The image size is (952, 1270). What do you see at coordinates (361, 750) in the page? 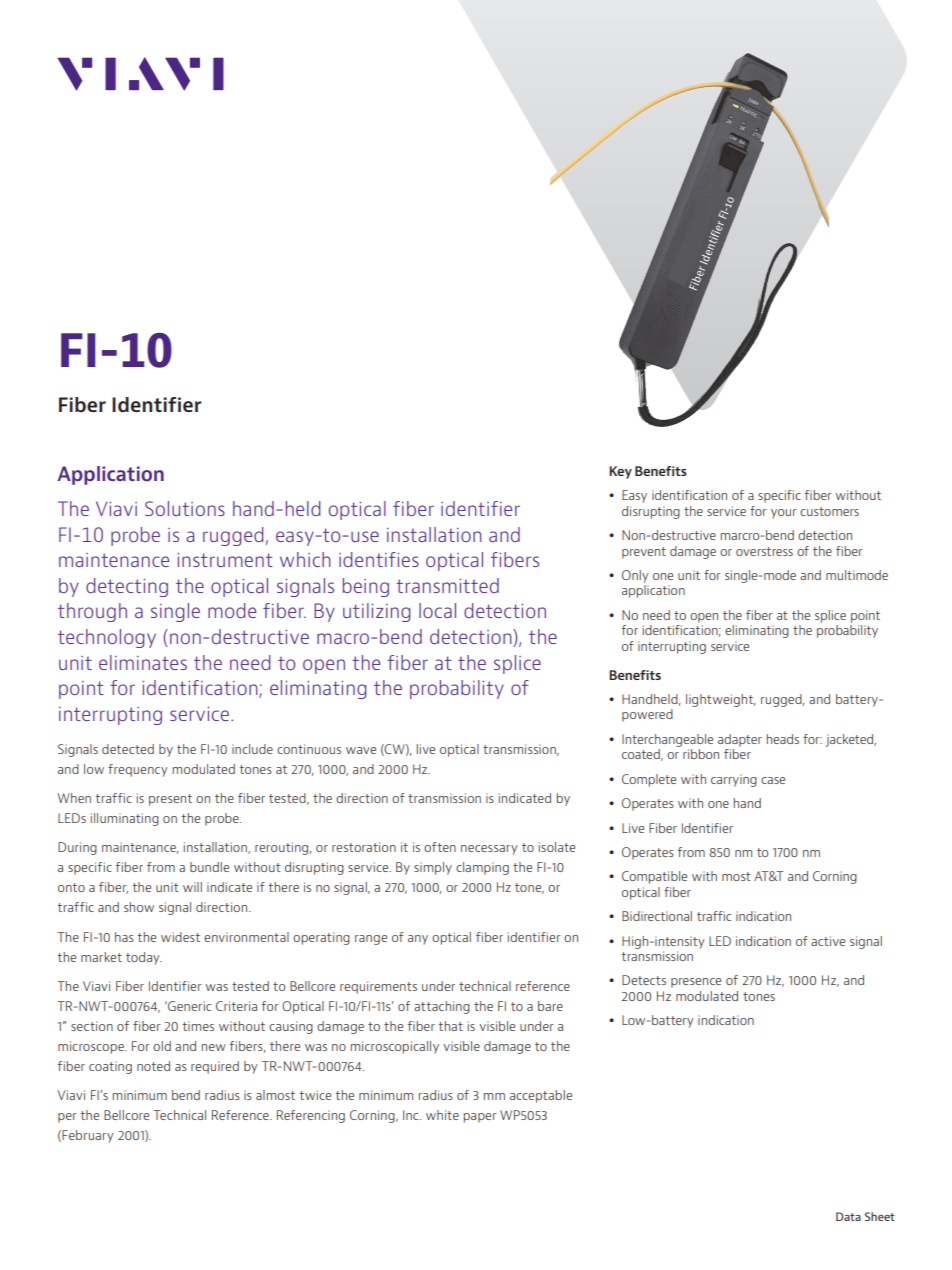
I see `wave` at bounding box center [361, 750].
